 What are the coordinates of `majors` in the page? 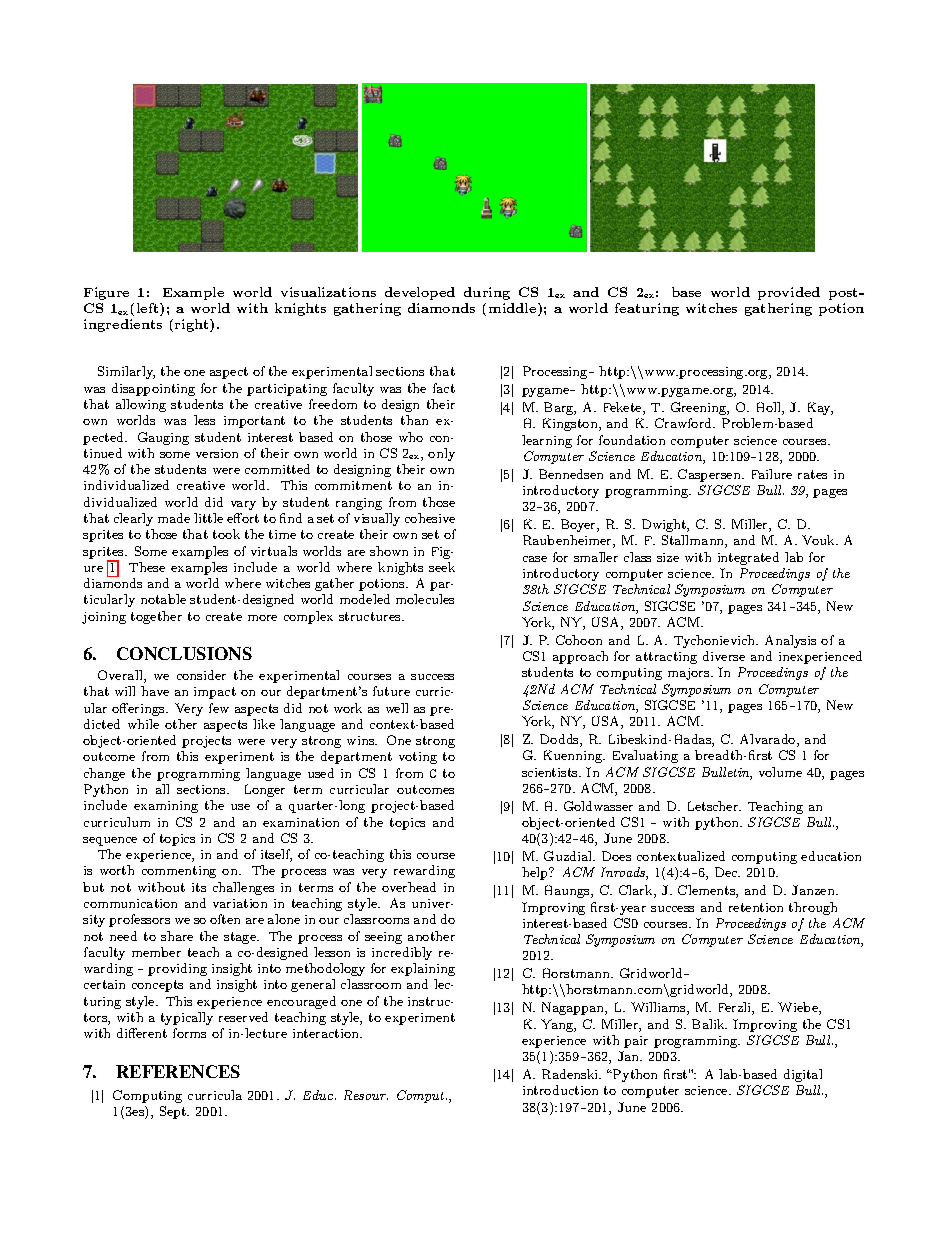 It's located at (690, 674).
